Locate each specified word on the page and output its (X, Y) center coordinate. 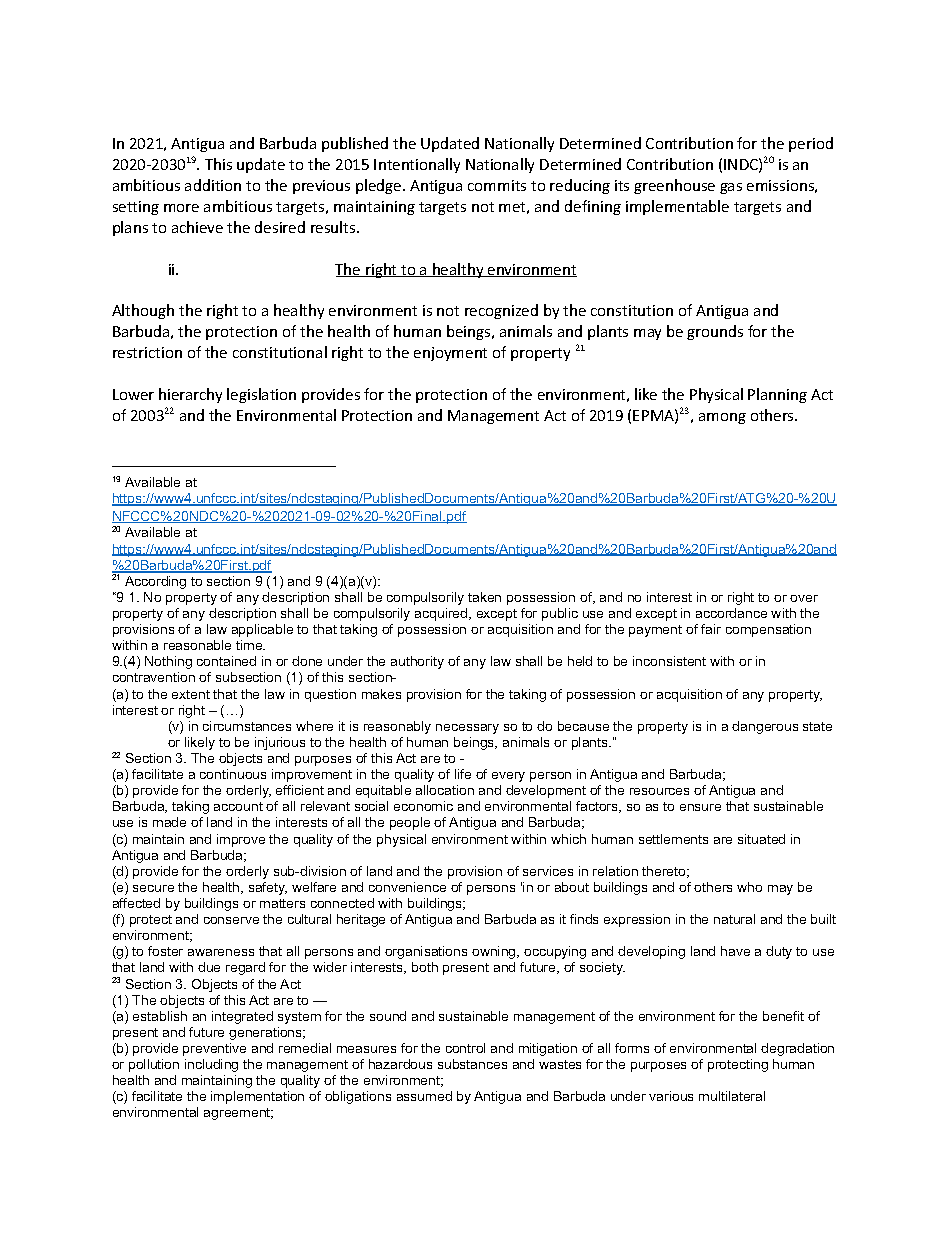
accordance (731, 613)
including (211, 1065)
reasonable (197, 645)
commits (497, 185)
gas (731, 188)
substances (472, 1064)
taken (484, 597)
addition (213, 185)
